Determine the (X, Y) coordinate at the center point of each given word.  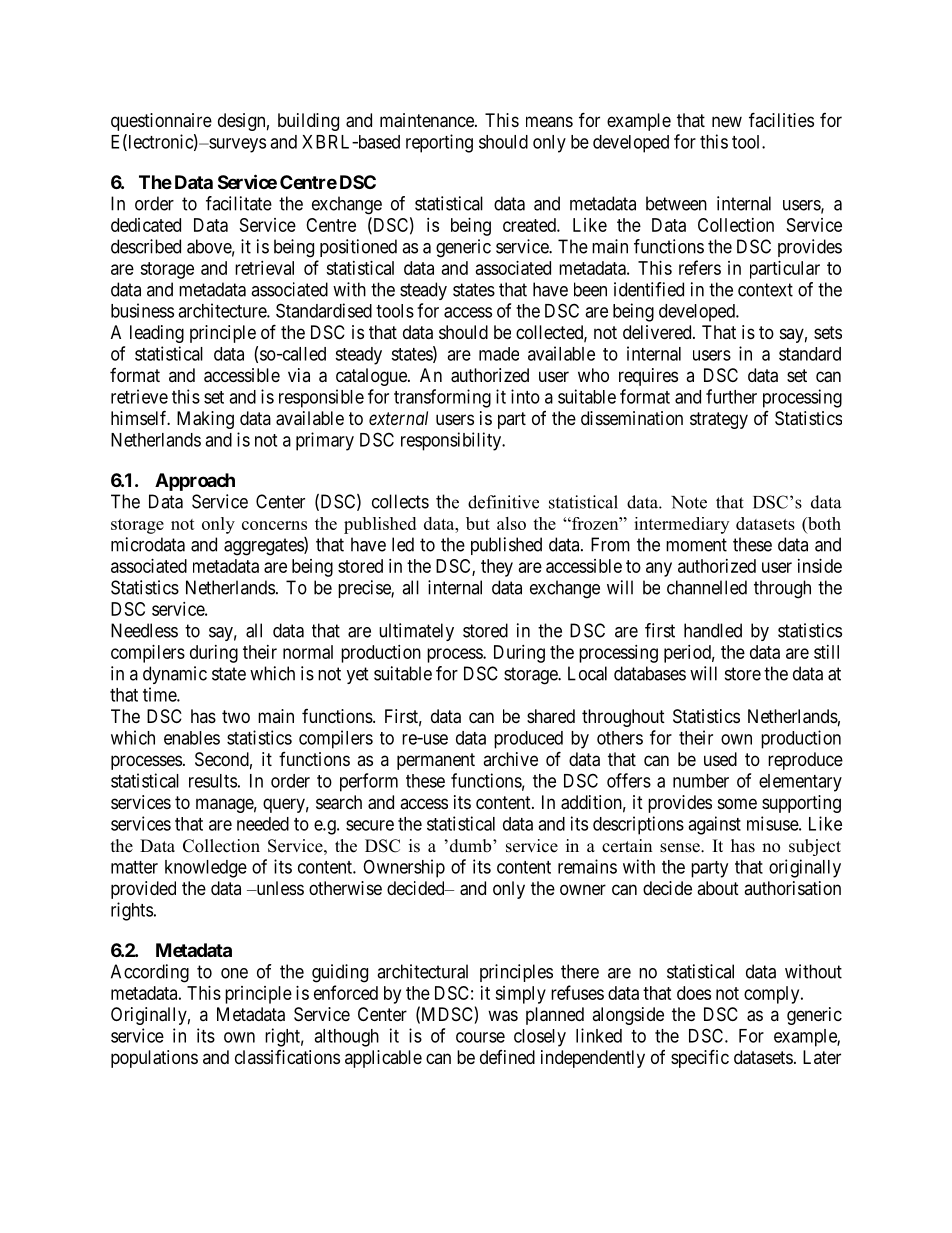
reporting (439, 143)
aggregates (264, 547)
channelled (707, 587)
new (727, 121)
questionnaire (161, 122)
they (497, 568)
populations (154, 1059)
